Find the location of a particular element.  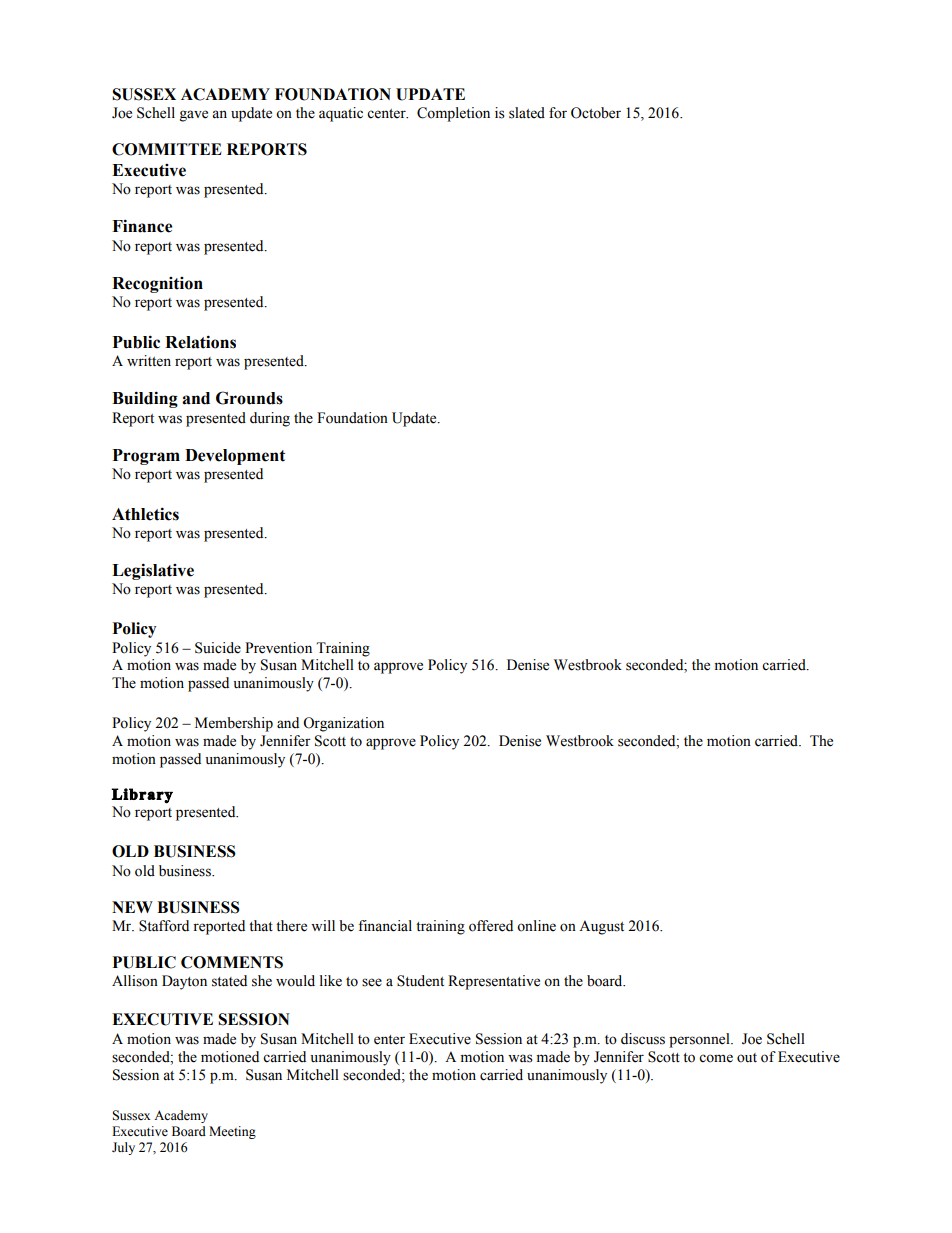

Library is located at coordinates (142, 796).
